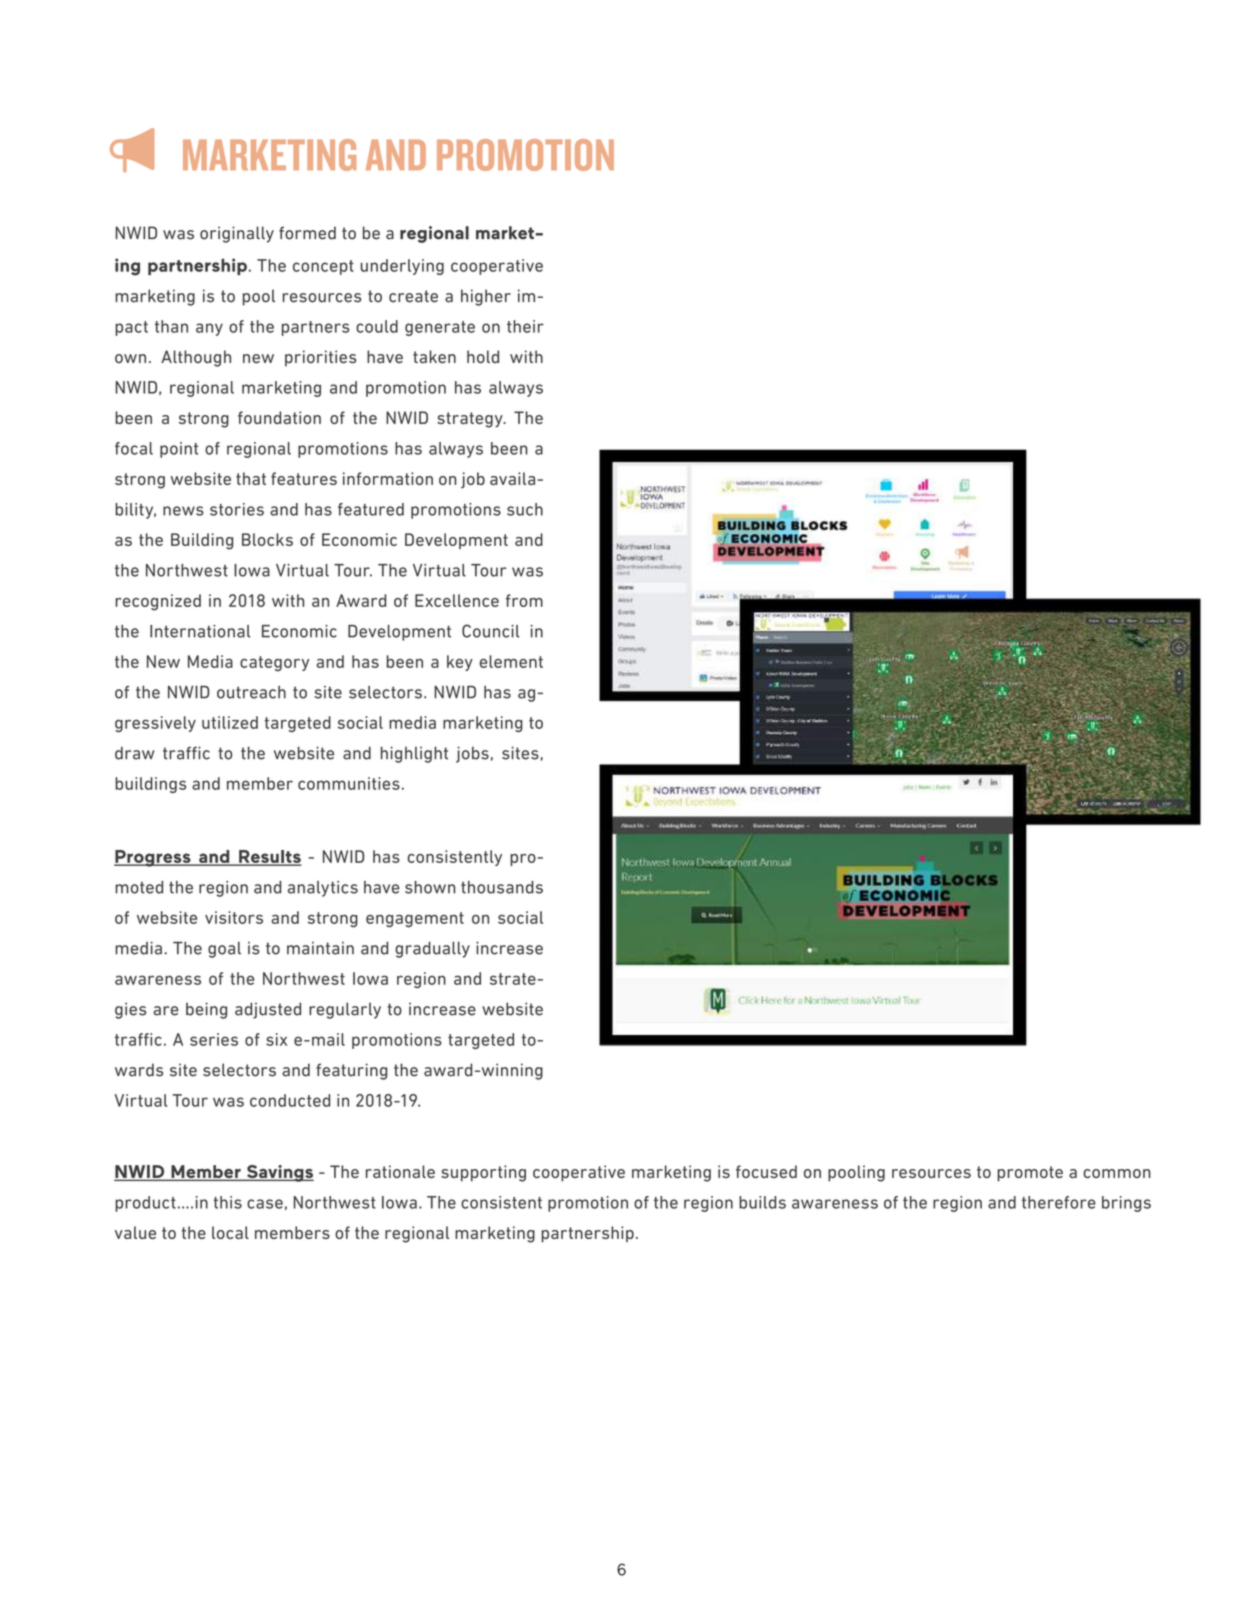 This screenshot has width=1243, height=1609. Describe the element at coordinates (486, 297) in the screenshot. I see `higher` at that location.
